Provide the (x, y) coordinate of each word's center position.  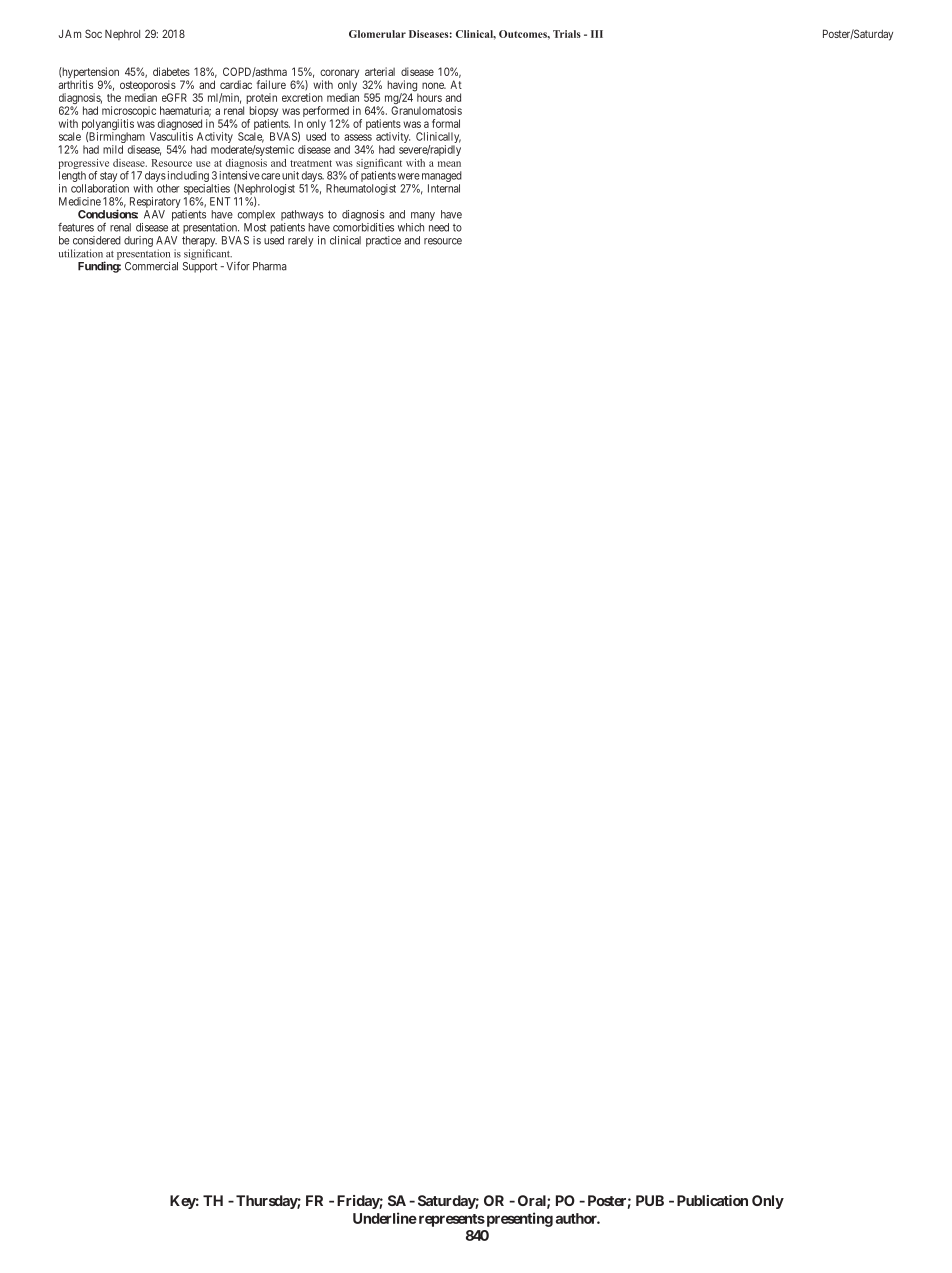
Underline (385, 1218)
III (597, 34)
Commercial (151, 266)
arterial (380, 71)
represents (450, 1220)
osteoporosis (148, 87)
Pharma (270, 266)
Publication (712, 1200)
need (439, 227)
